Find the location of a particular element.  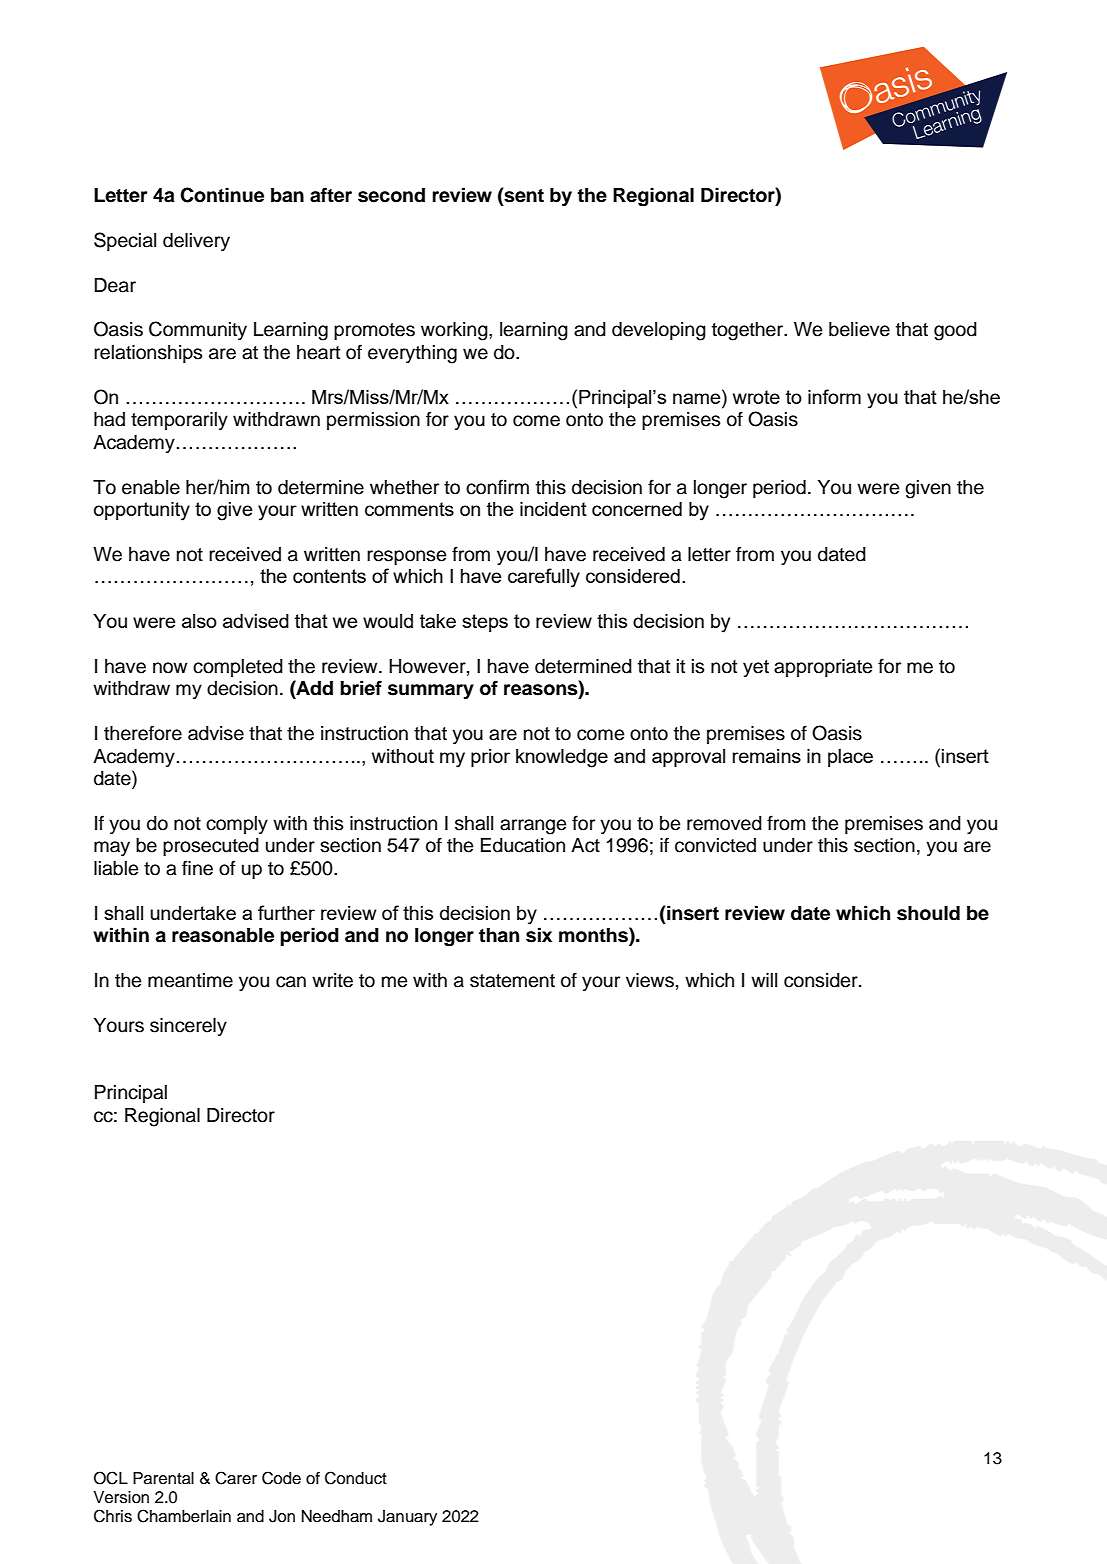

Carer is located at coordinates (236, 1478).
